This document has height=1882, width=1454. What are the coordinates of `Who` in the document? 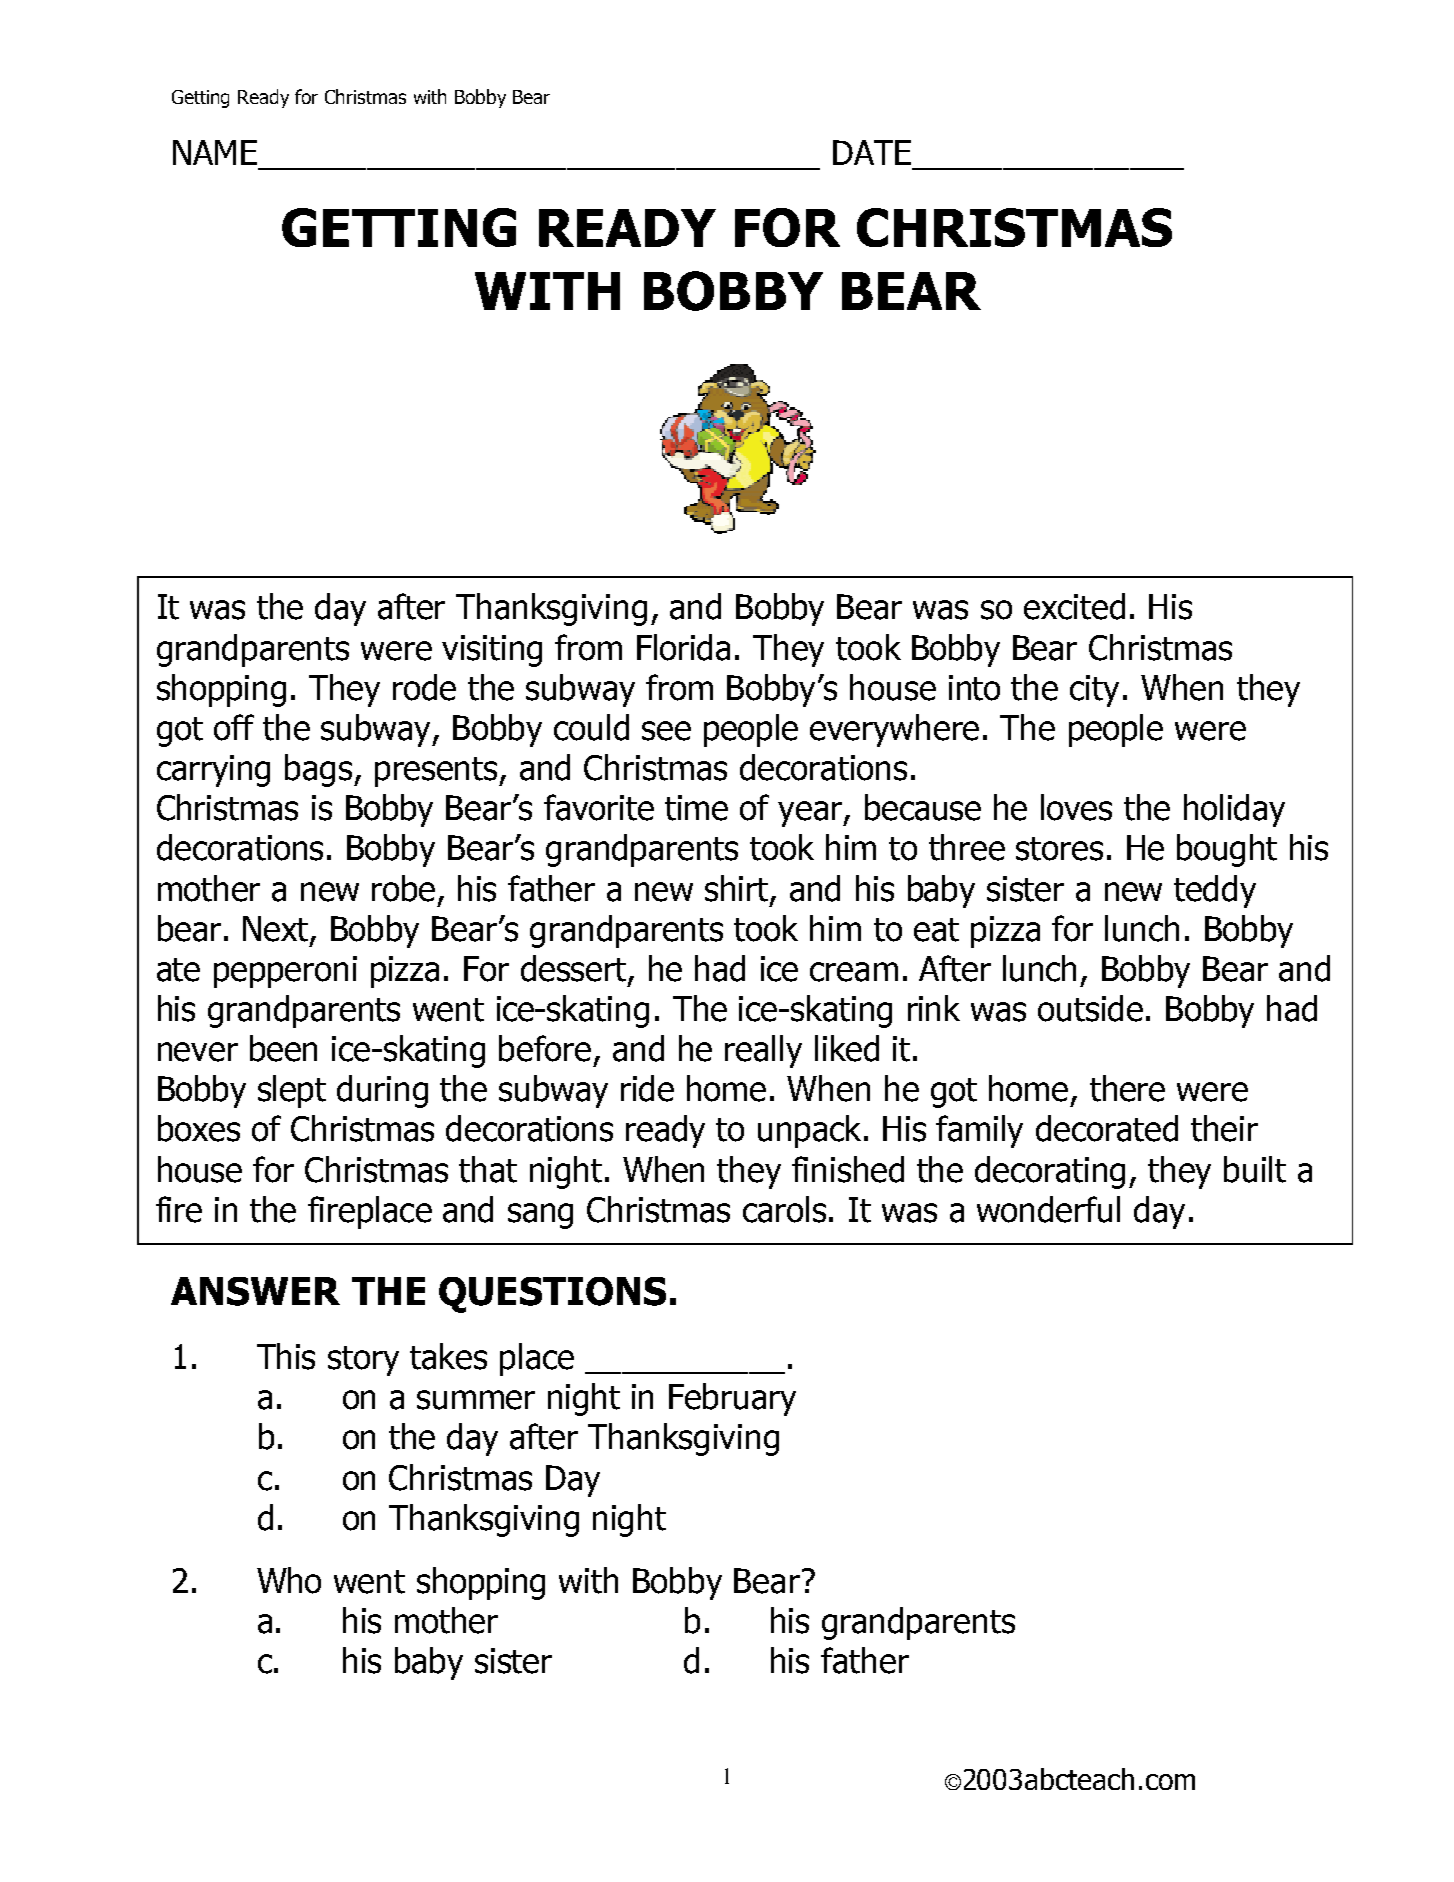 It's located at (289, 1580).
